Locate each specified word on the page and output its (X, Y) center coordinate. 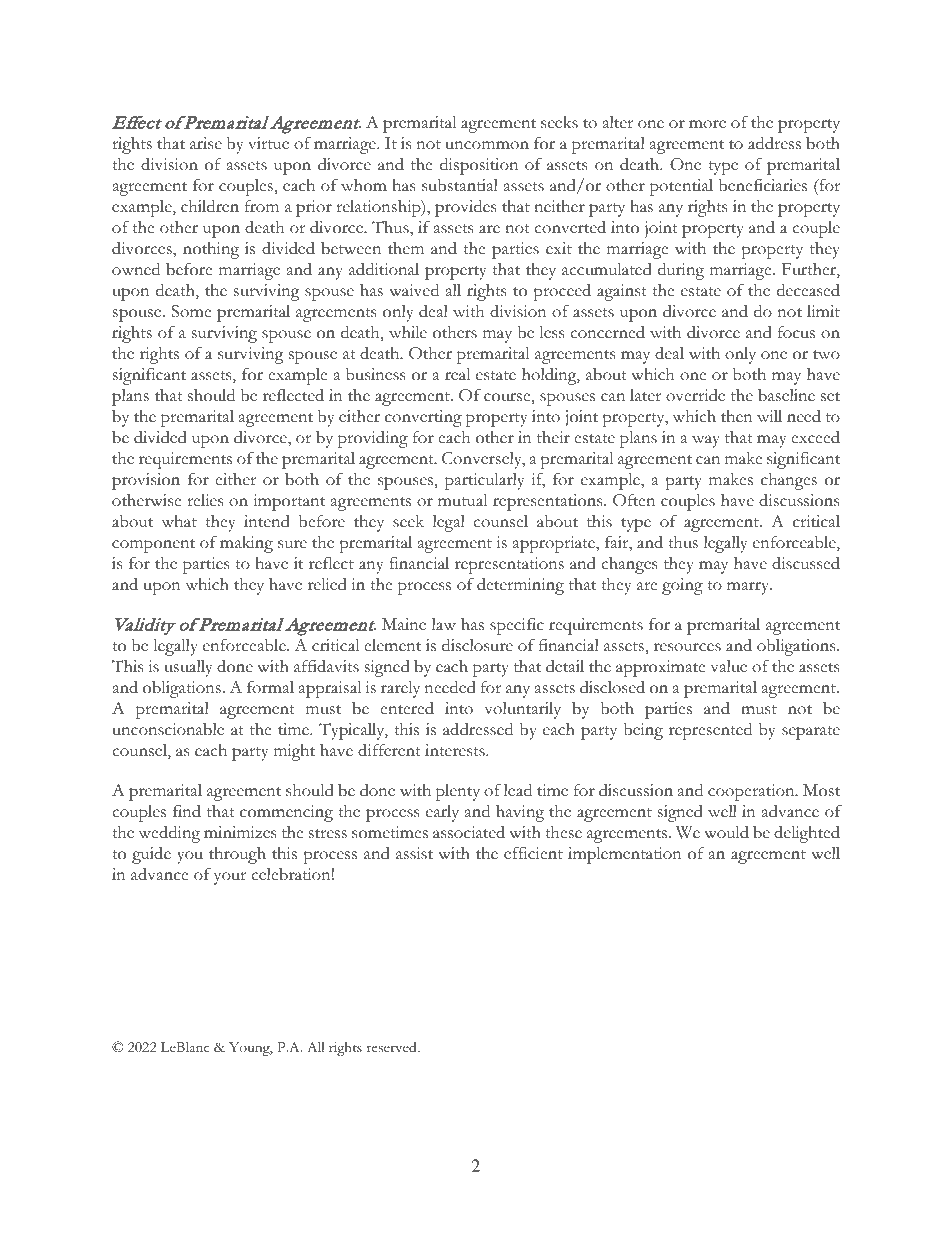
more (707, 124)
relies (205, 500)
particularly (484, 481)
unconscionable (168, 729)
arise (206, 143)
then (737, 416)
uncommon (487, 145)
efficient (533, 853)
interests (456, 750)
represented (710, 731)
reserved (393, 1047)
